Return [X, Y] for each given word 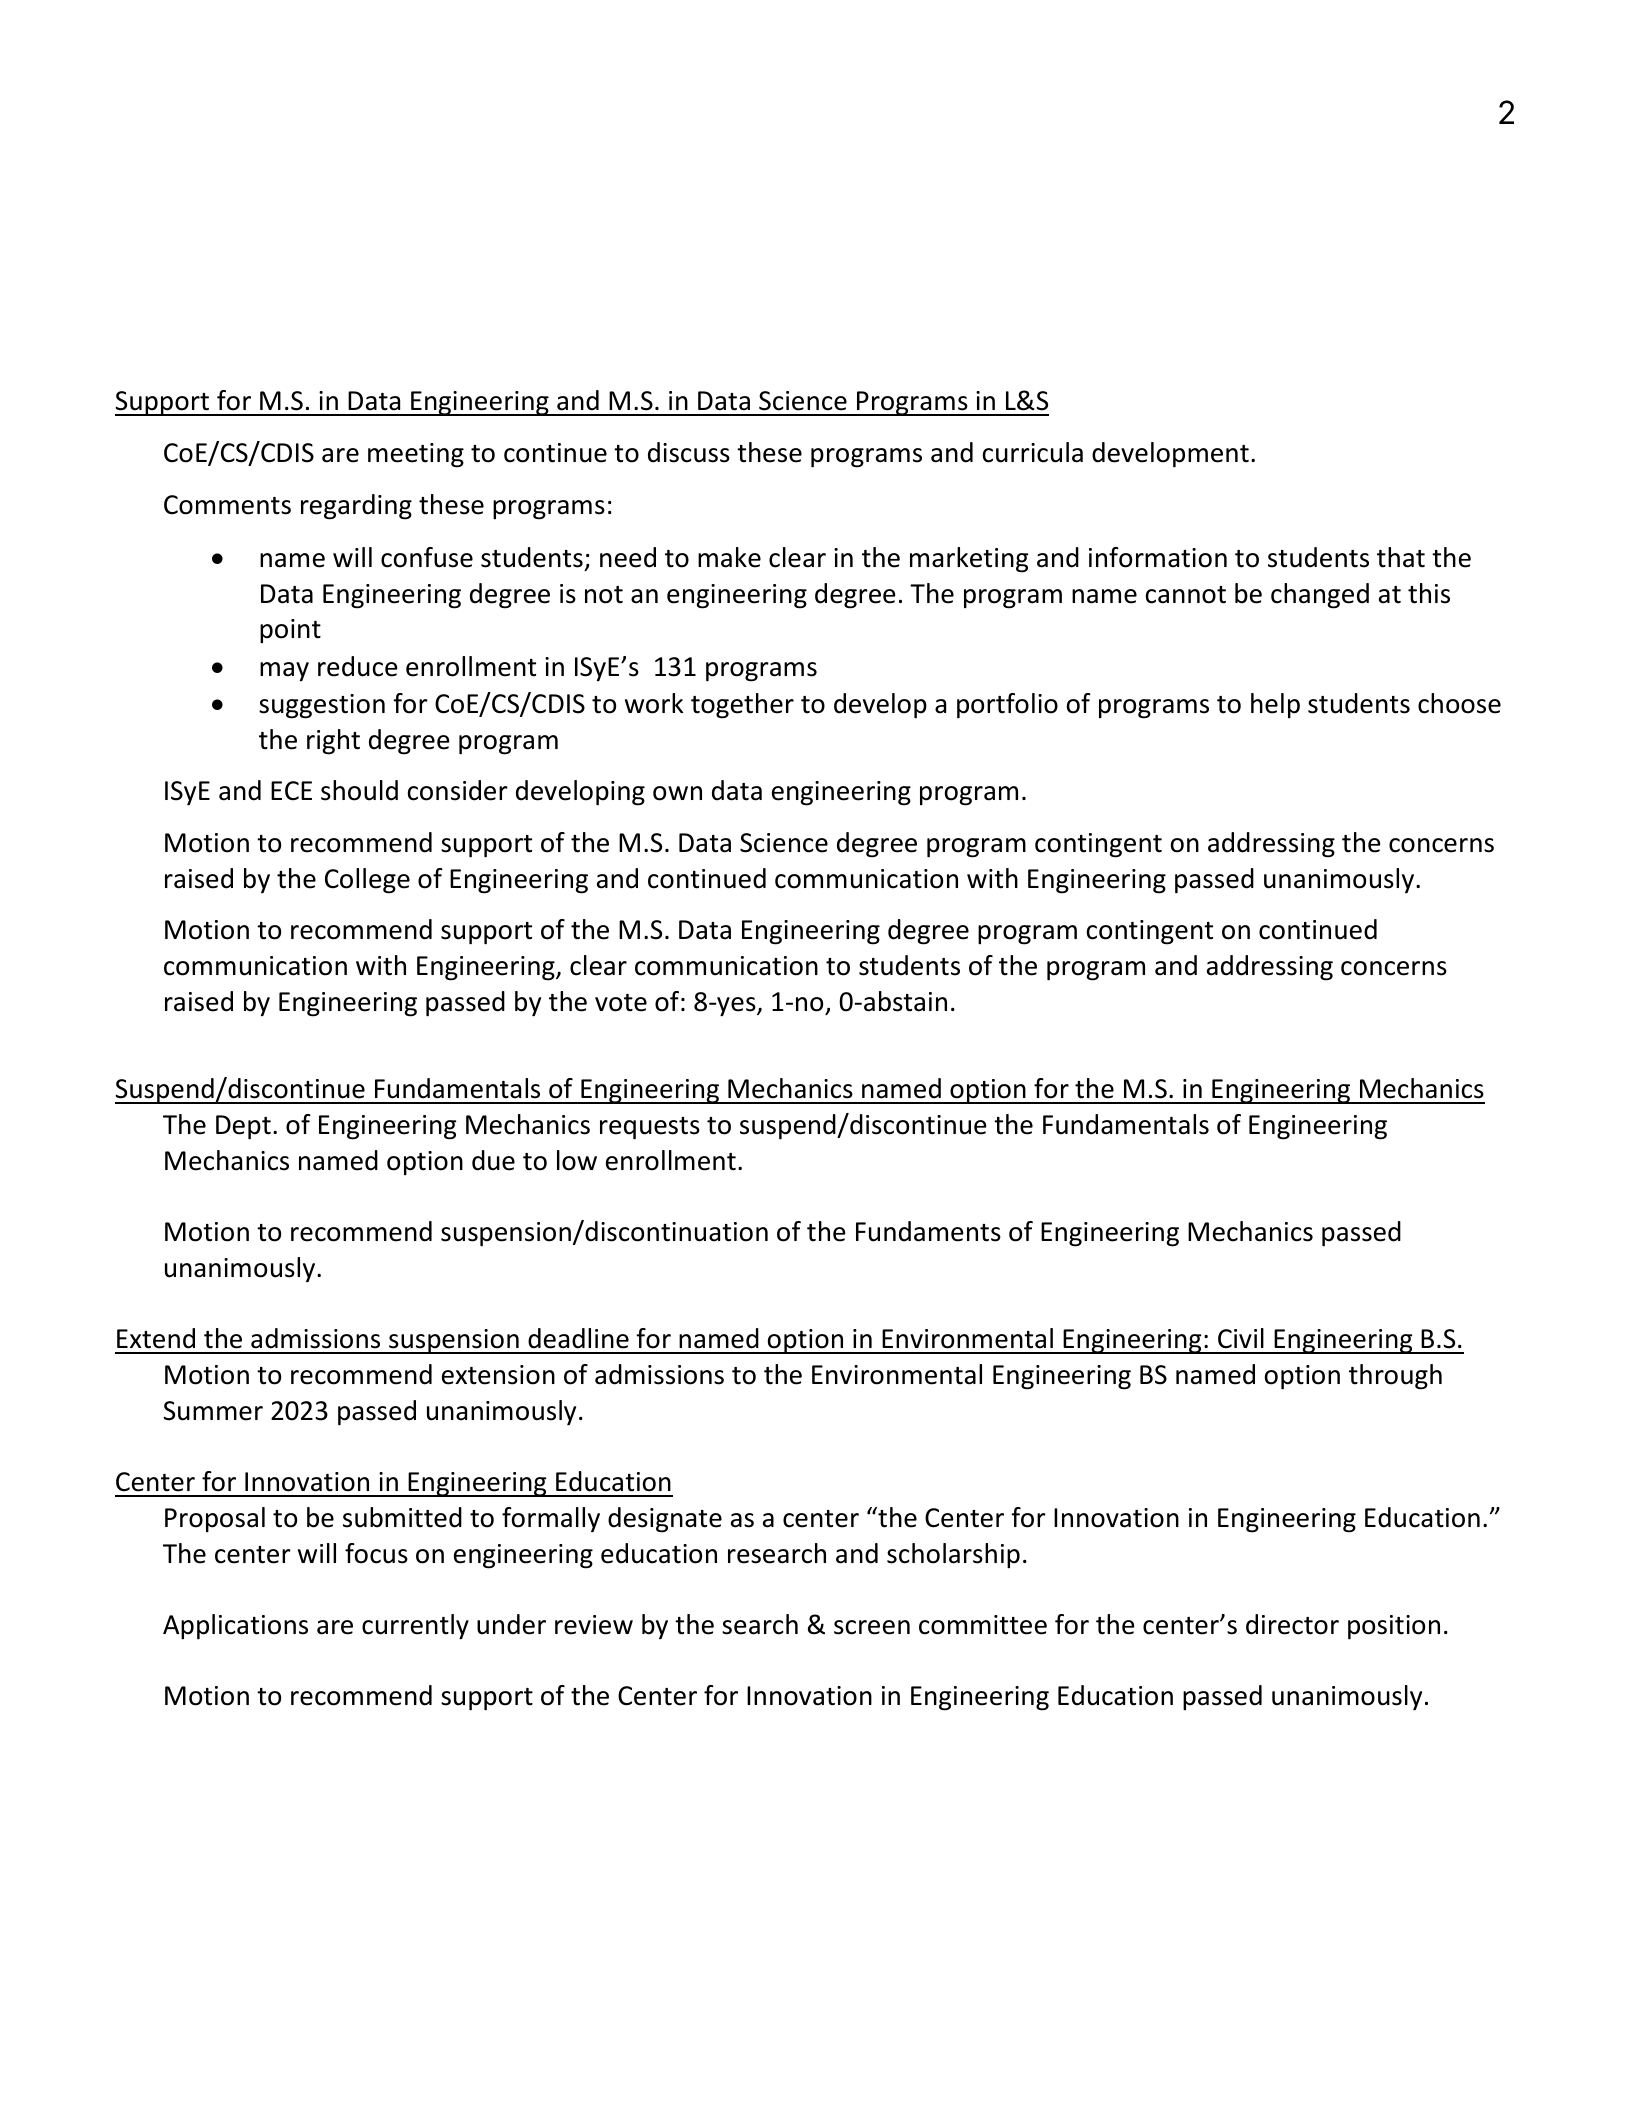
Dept [243, 1127]
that [1401, 557]
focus [376, 1553]
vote [621, 1003]
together [742, 706]
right [333, 742]
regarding [356, 507]
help [1275, 705]
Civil [1241, 1338]
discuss [689, 452]
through [1395, 1377]
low [577, 1160]
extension [498, 1375]
